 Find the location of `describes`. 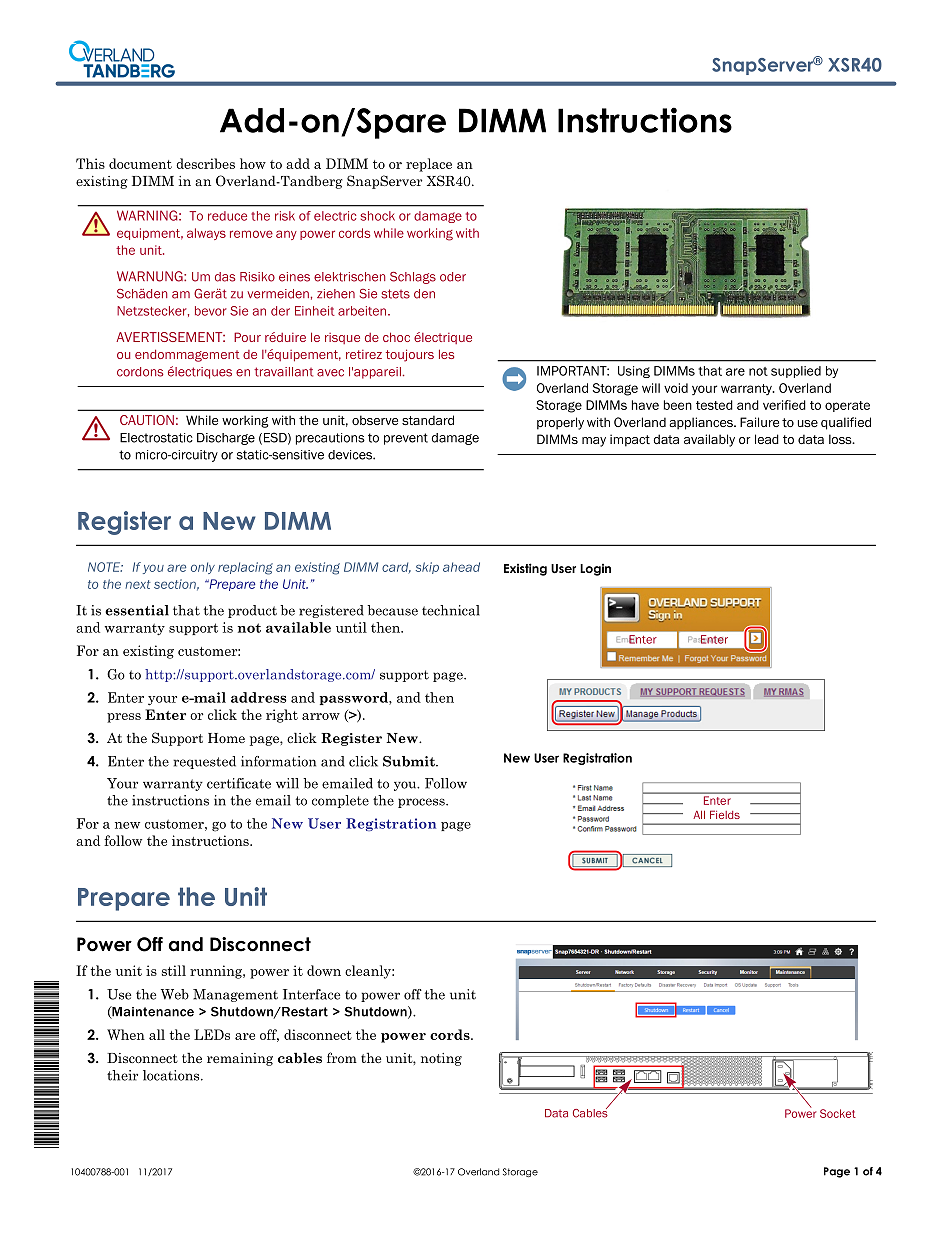

describes is located at coordinates (205, 163).
